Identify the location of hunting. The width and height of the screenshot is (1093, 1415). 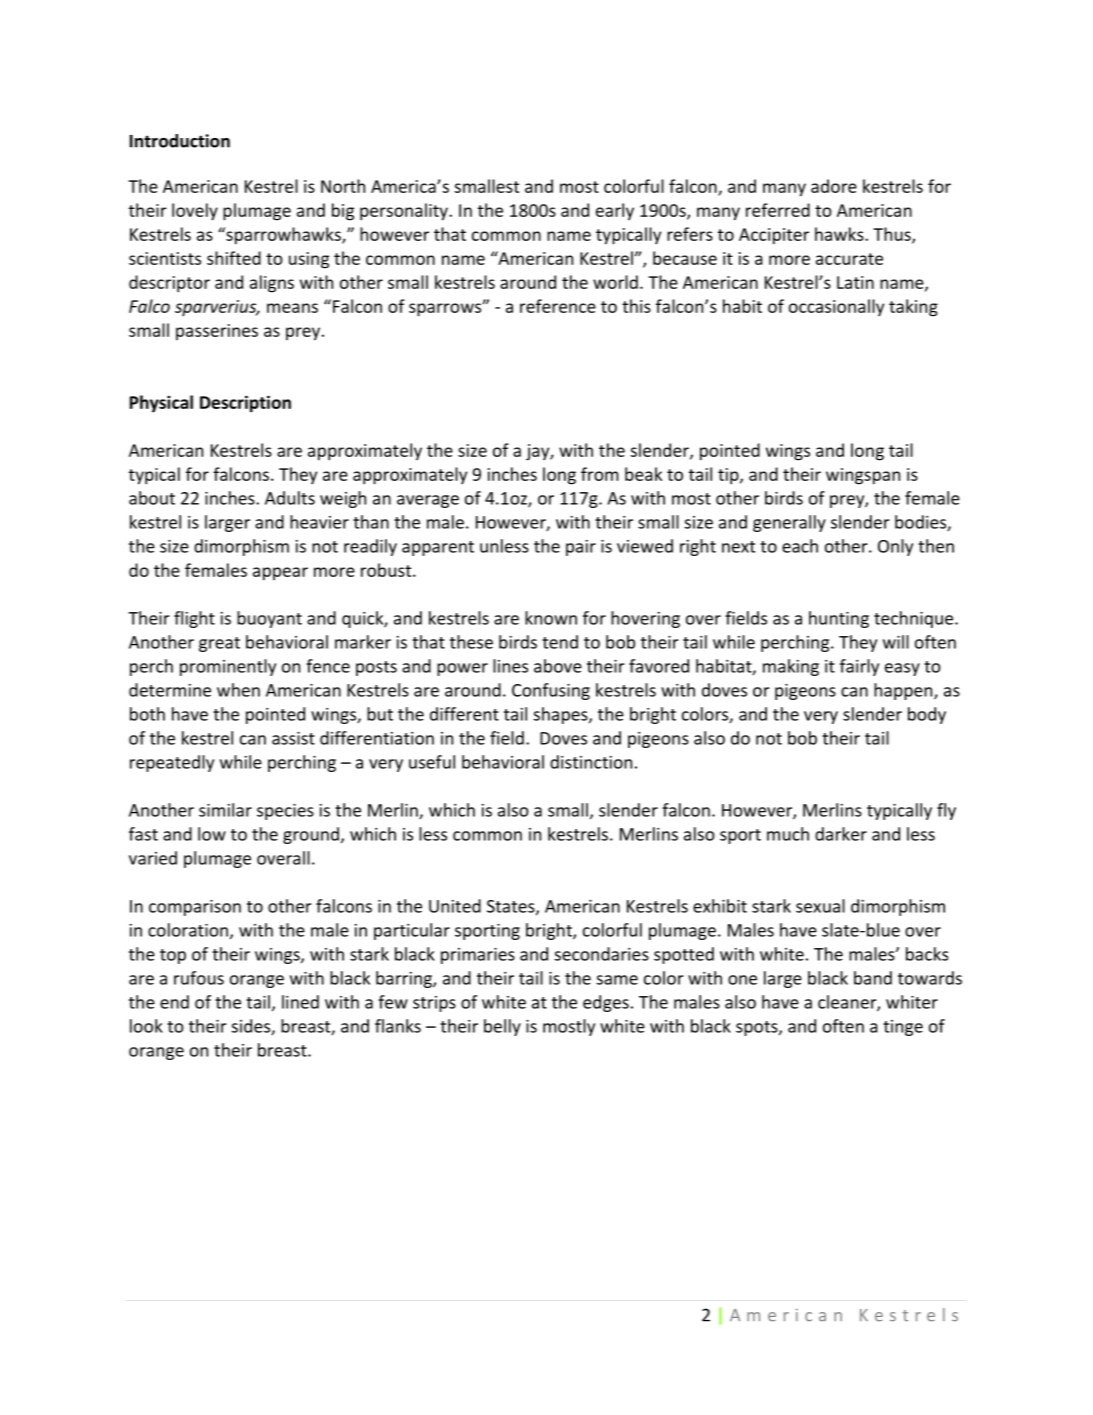
(839, 619).
